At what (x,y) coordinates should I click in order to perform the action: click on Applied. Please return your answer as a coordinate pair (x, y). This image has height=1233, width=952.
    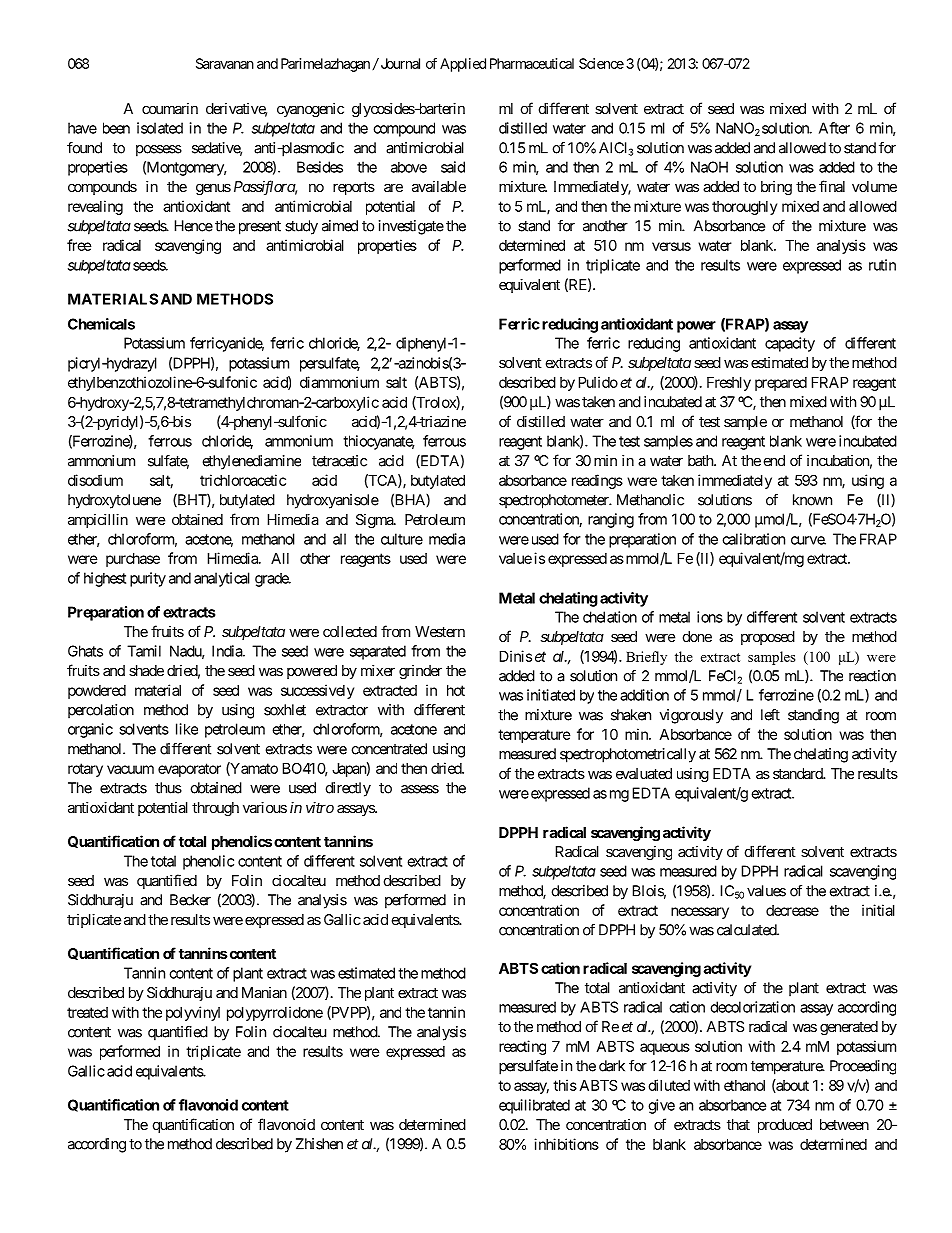
    Looking at the image, I should click on (463, 65).
